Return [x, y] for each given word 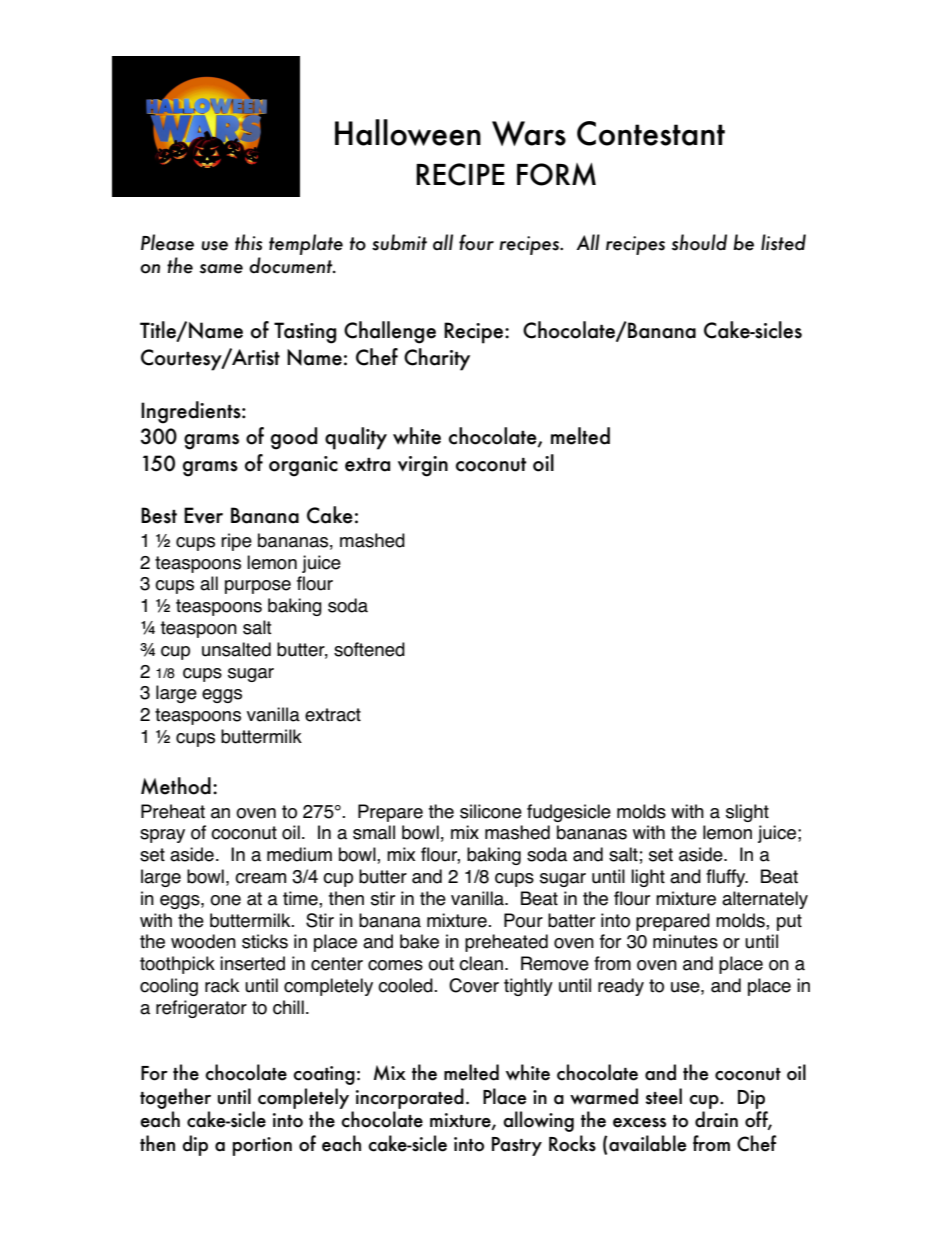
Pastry [517, 1146]
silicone [491, 811]
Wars [529, 133]
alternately [765, 900]
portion [262, 1146]
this [248, 242]
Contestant [651, 133]
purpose [258, 587]
